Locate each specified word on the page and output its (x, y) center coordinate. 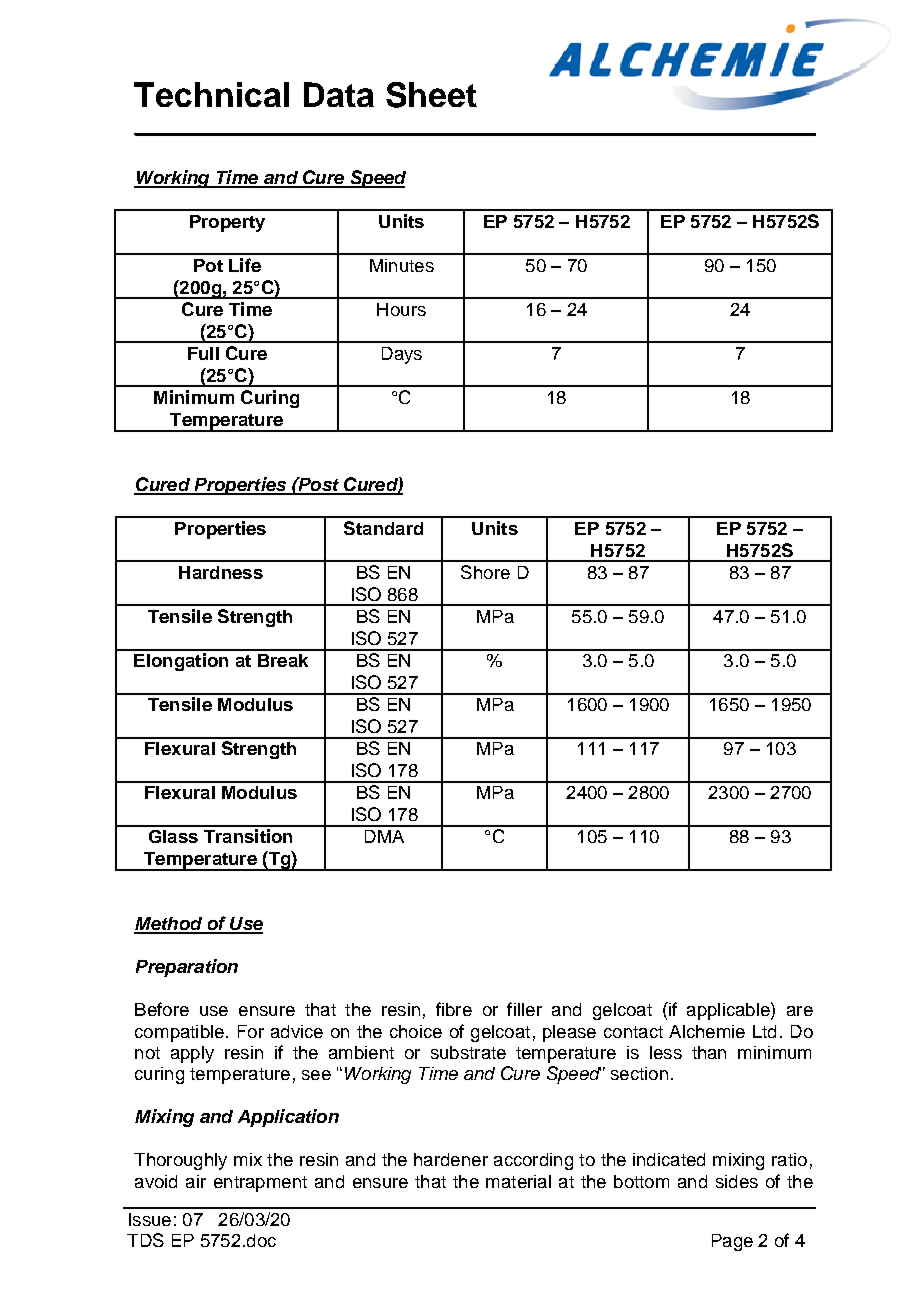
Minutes (402, 265)
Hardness (221, 572)
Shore (485, 572)
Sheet (431, 95)
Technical (211, 94)
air (196, 1181)
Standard (383, 528)
